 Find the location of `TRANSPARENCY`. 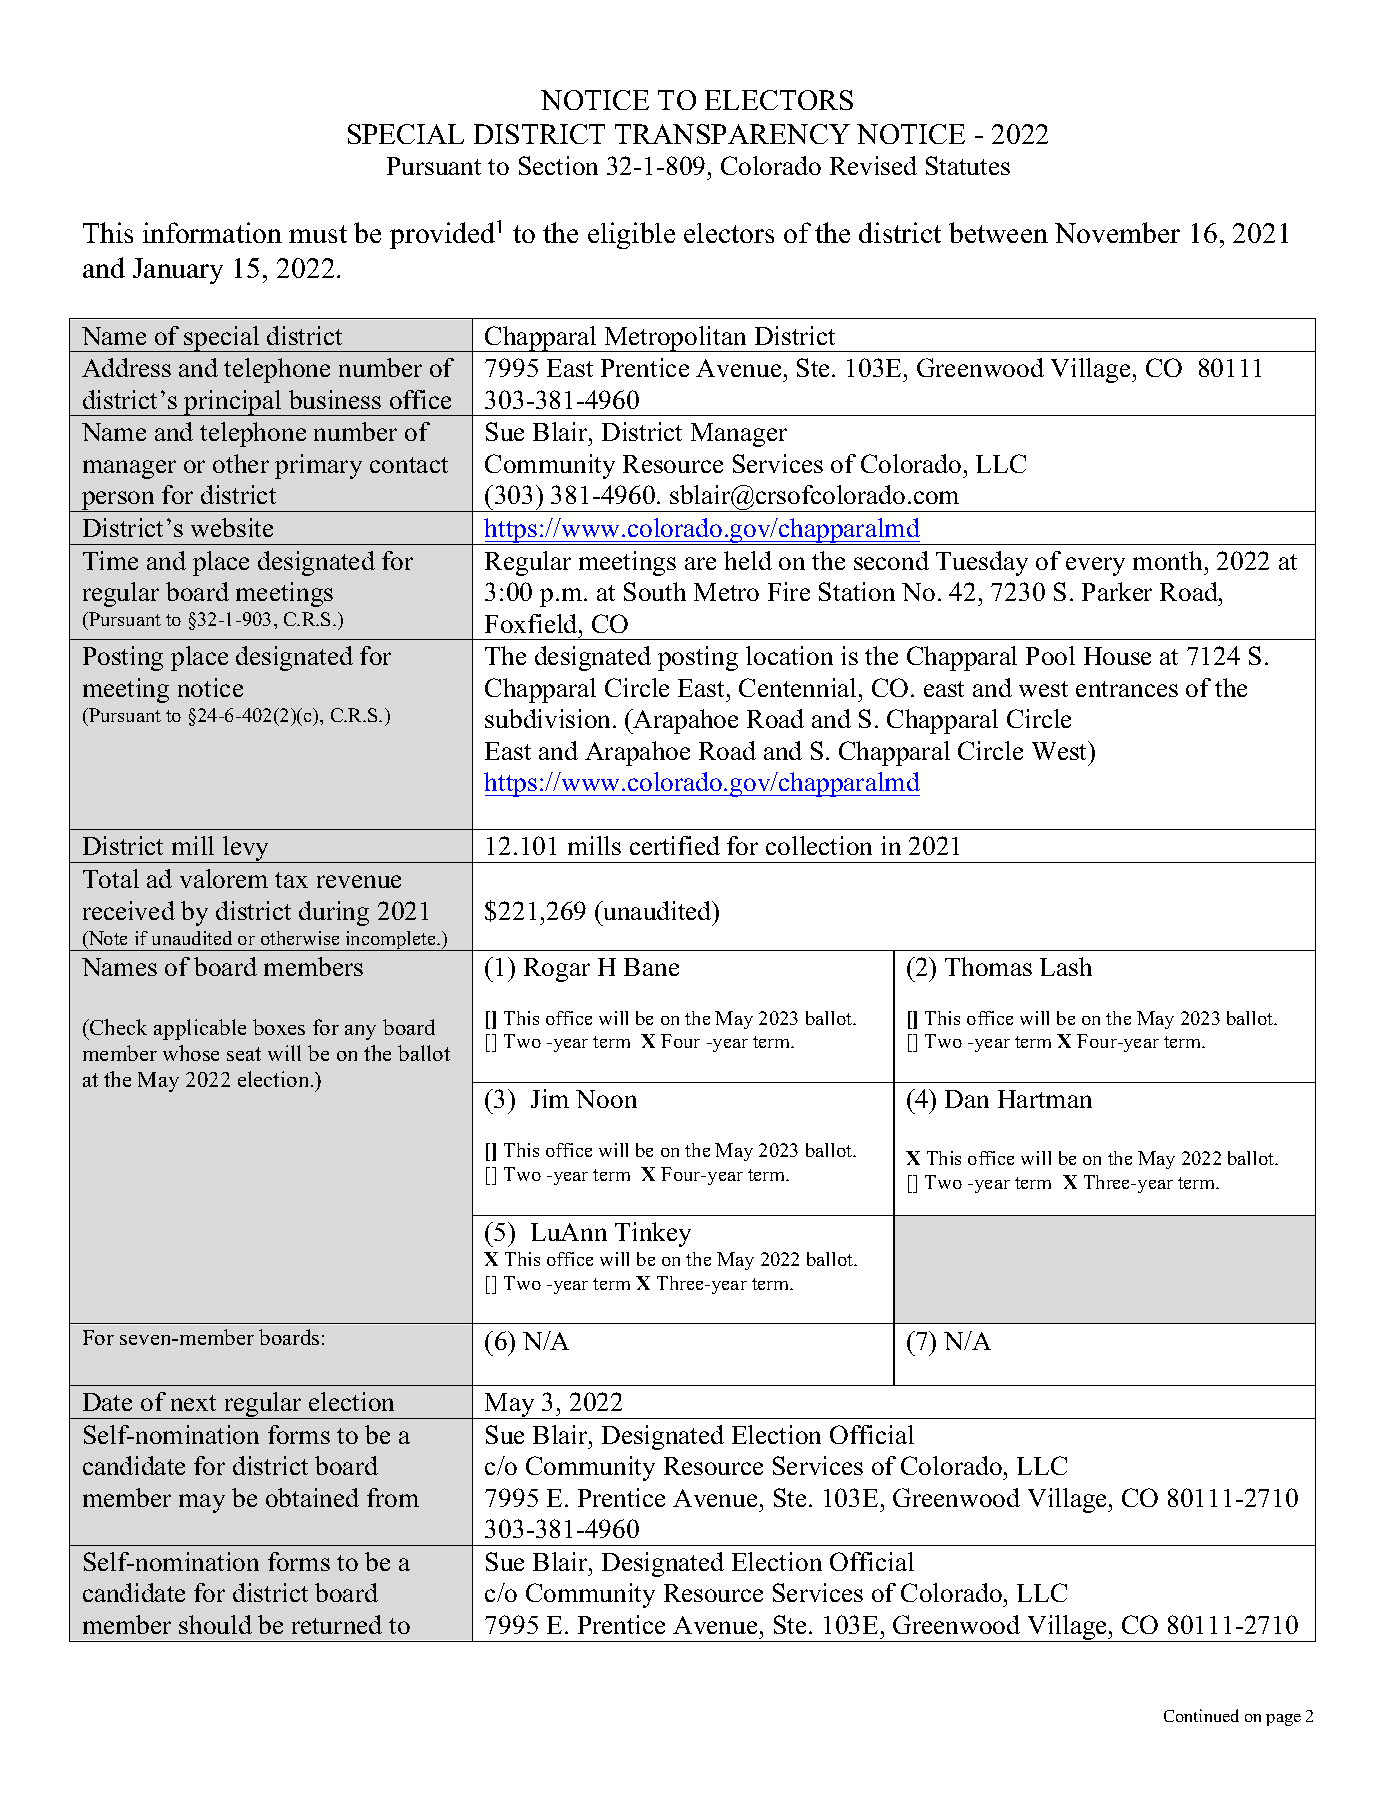

TRANSPARENCY is located at coordinates (732, 134).
